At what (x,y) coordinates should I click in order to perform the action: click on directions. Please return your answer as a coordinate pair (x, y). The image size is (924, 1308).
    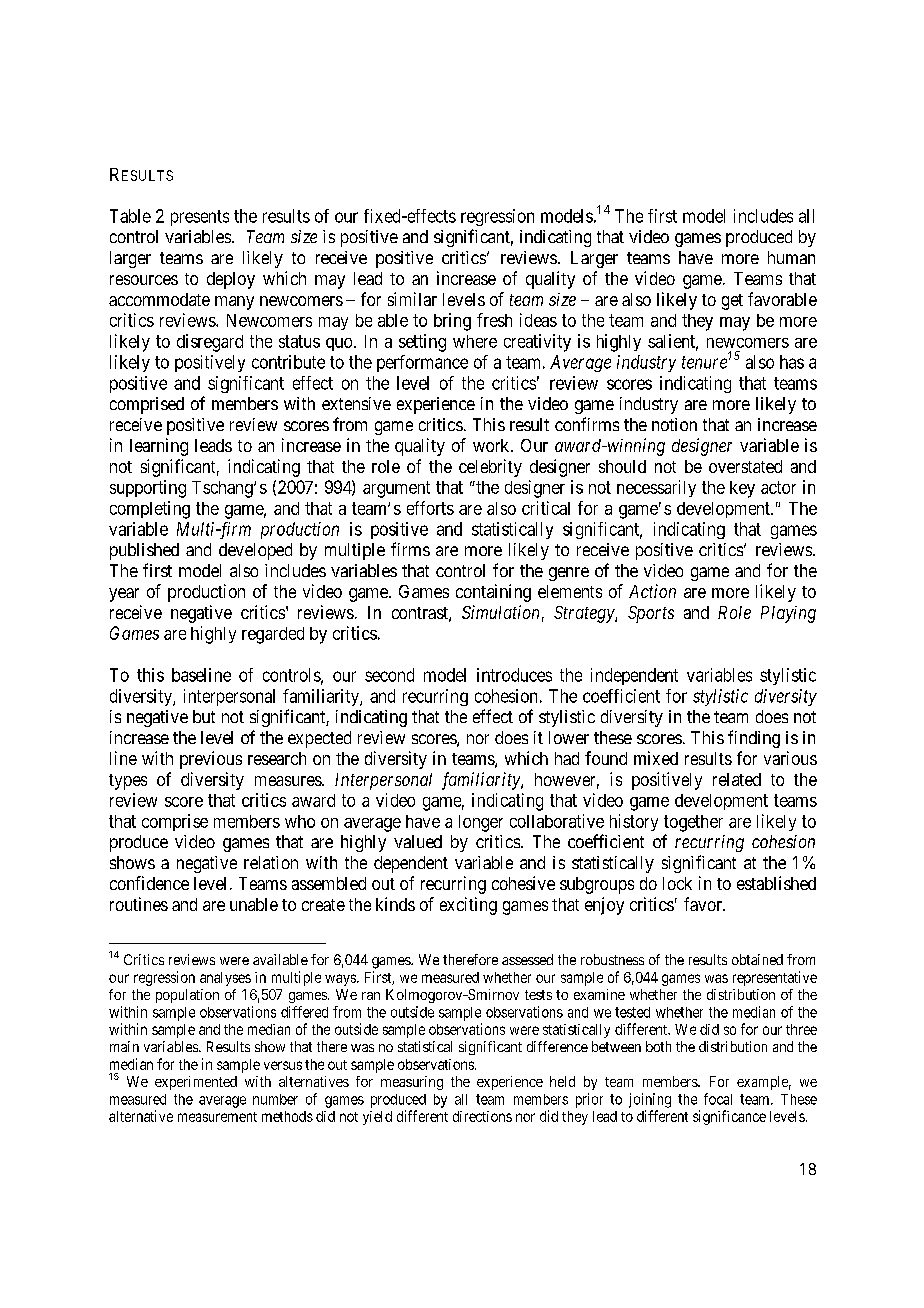
    Looking at the image, I should click on (482, 1116).
